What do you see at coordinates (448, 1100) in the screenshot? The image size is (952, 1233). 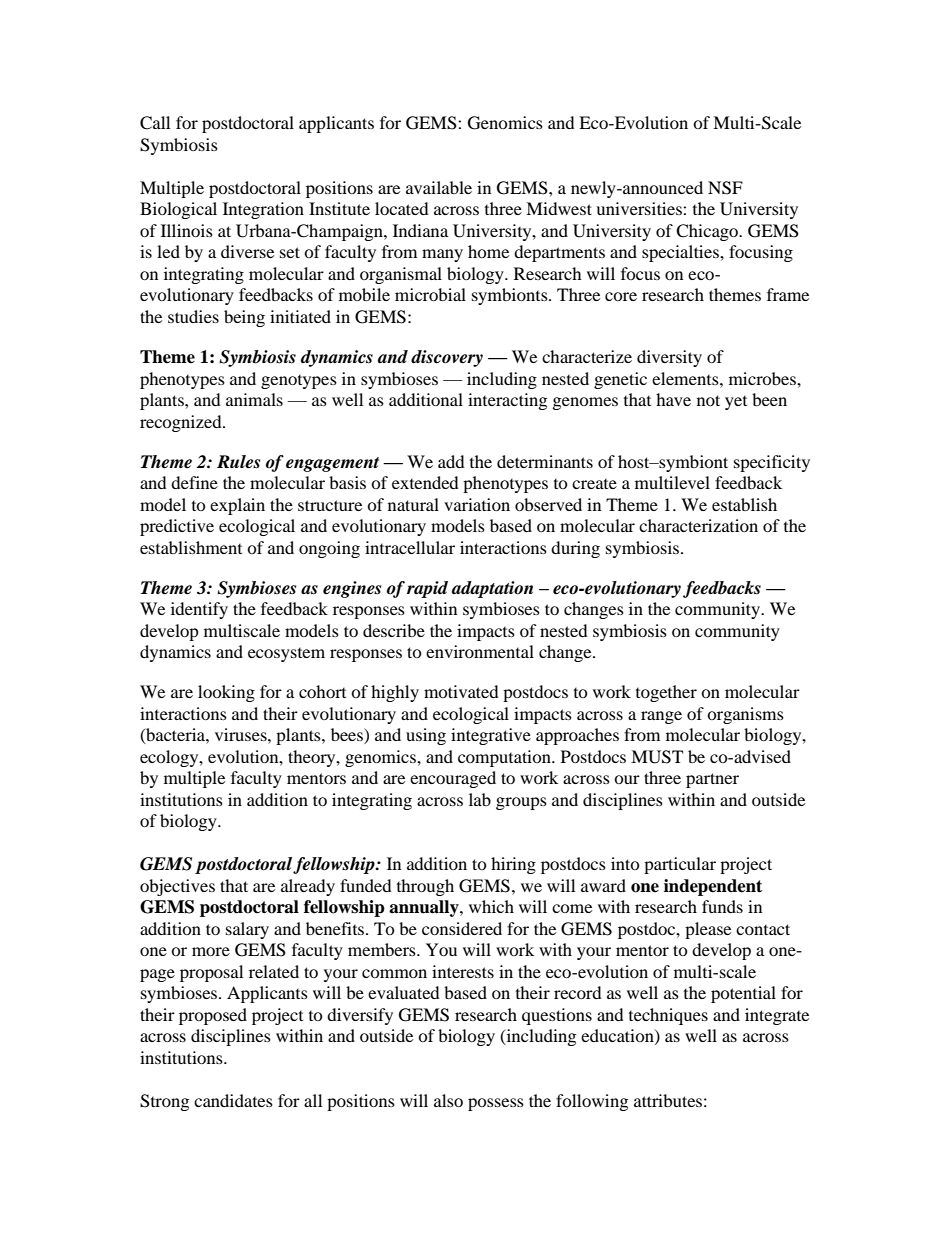 I see `also` at bounding box center [448, 1100].
